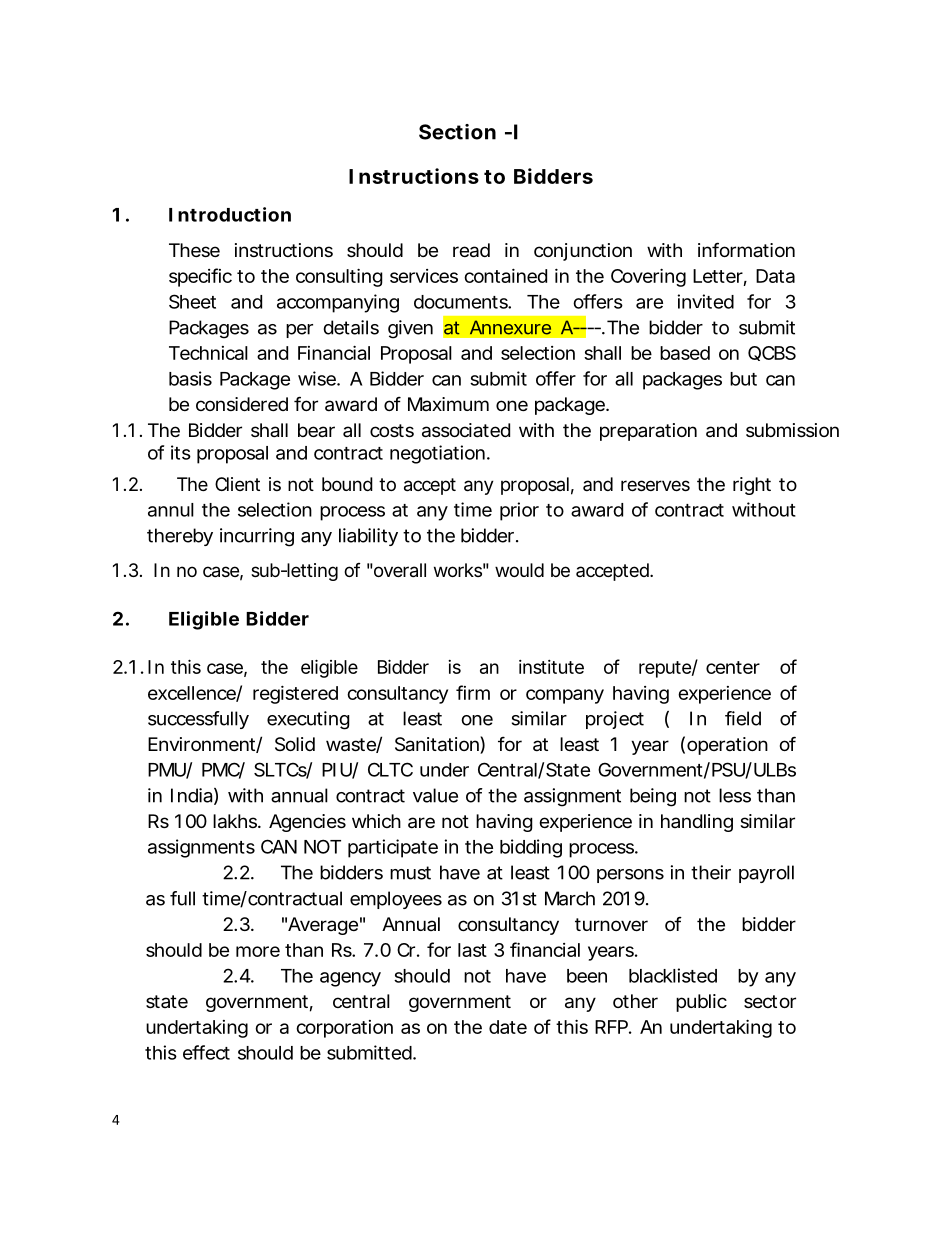  What do you see at coordinates (448, 404) in the screenshot?
I see `Maximum` at bounding box center [448, 404].
